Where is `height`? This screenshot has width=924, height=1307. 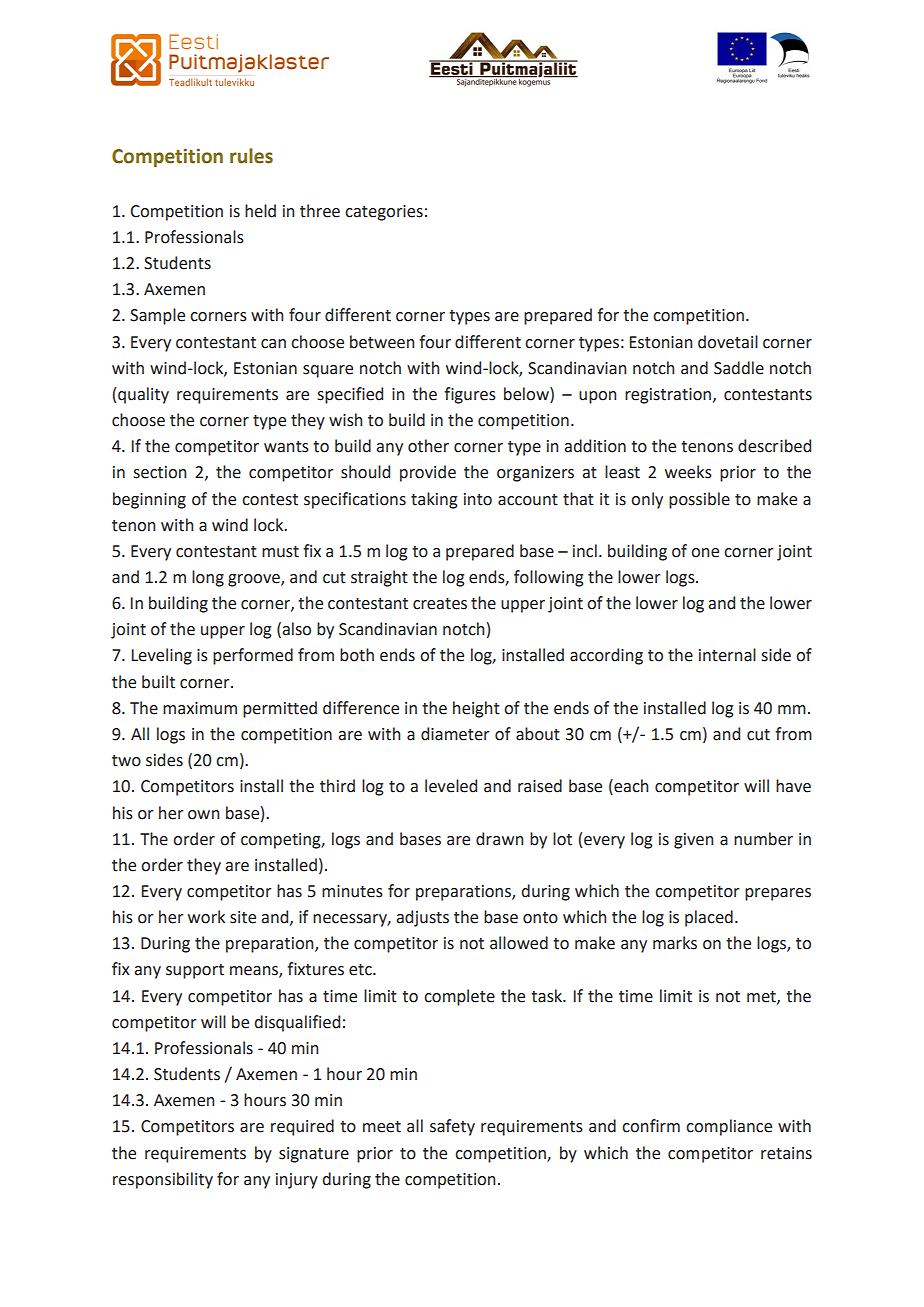
height is located at coordinates (476, 709).
